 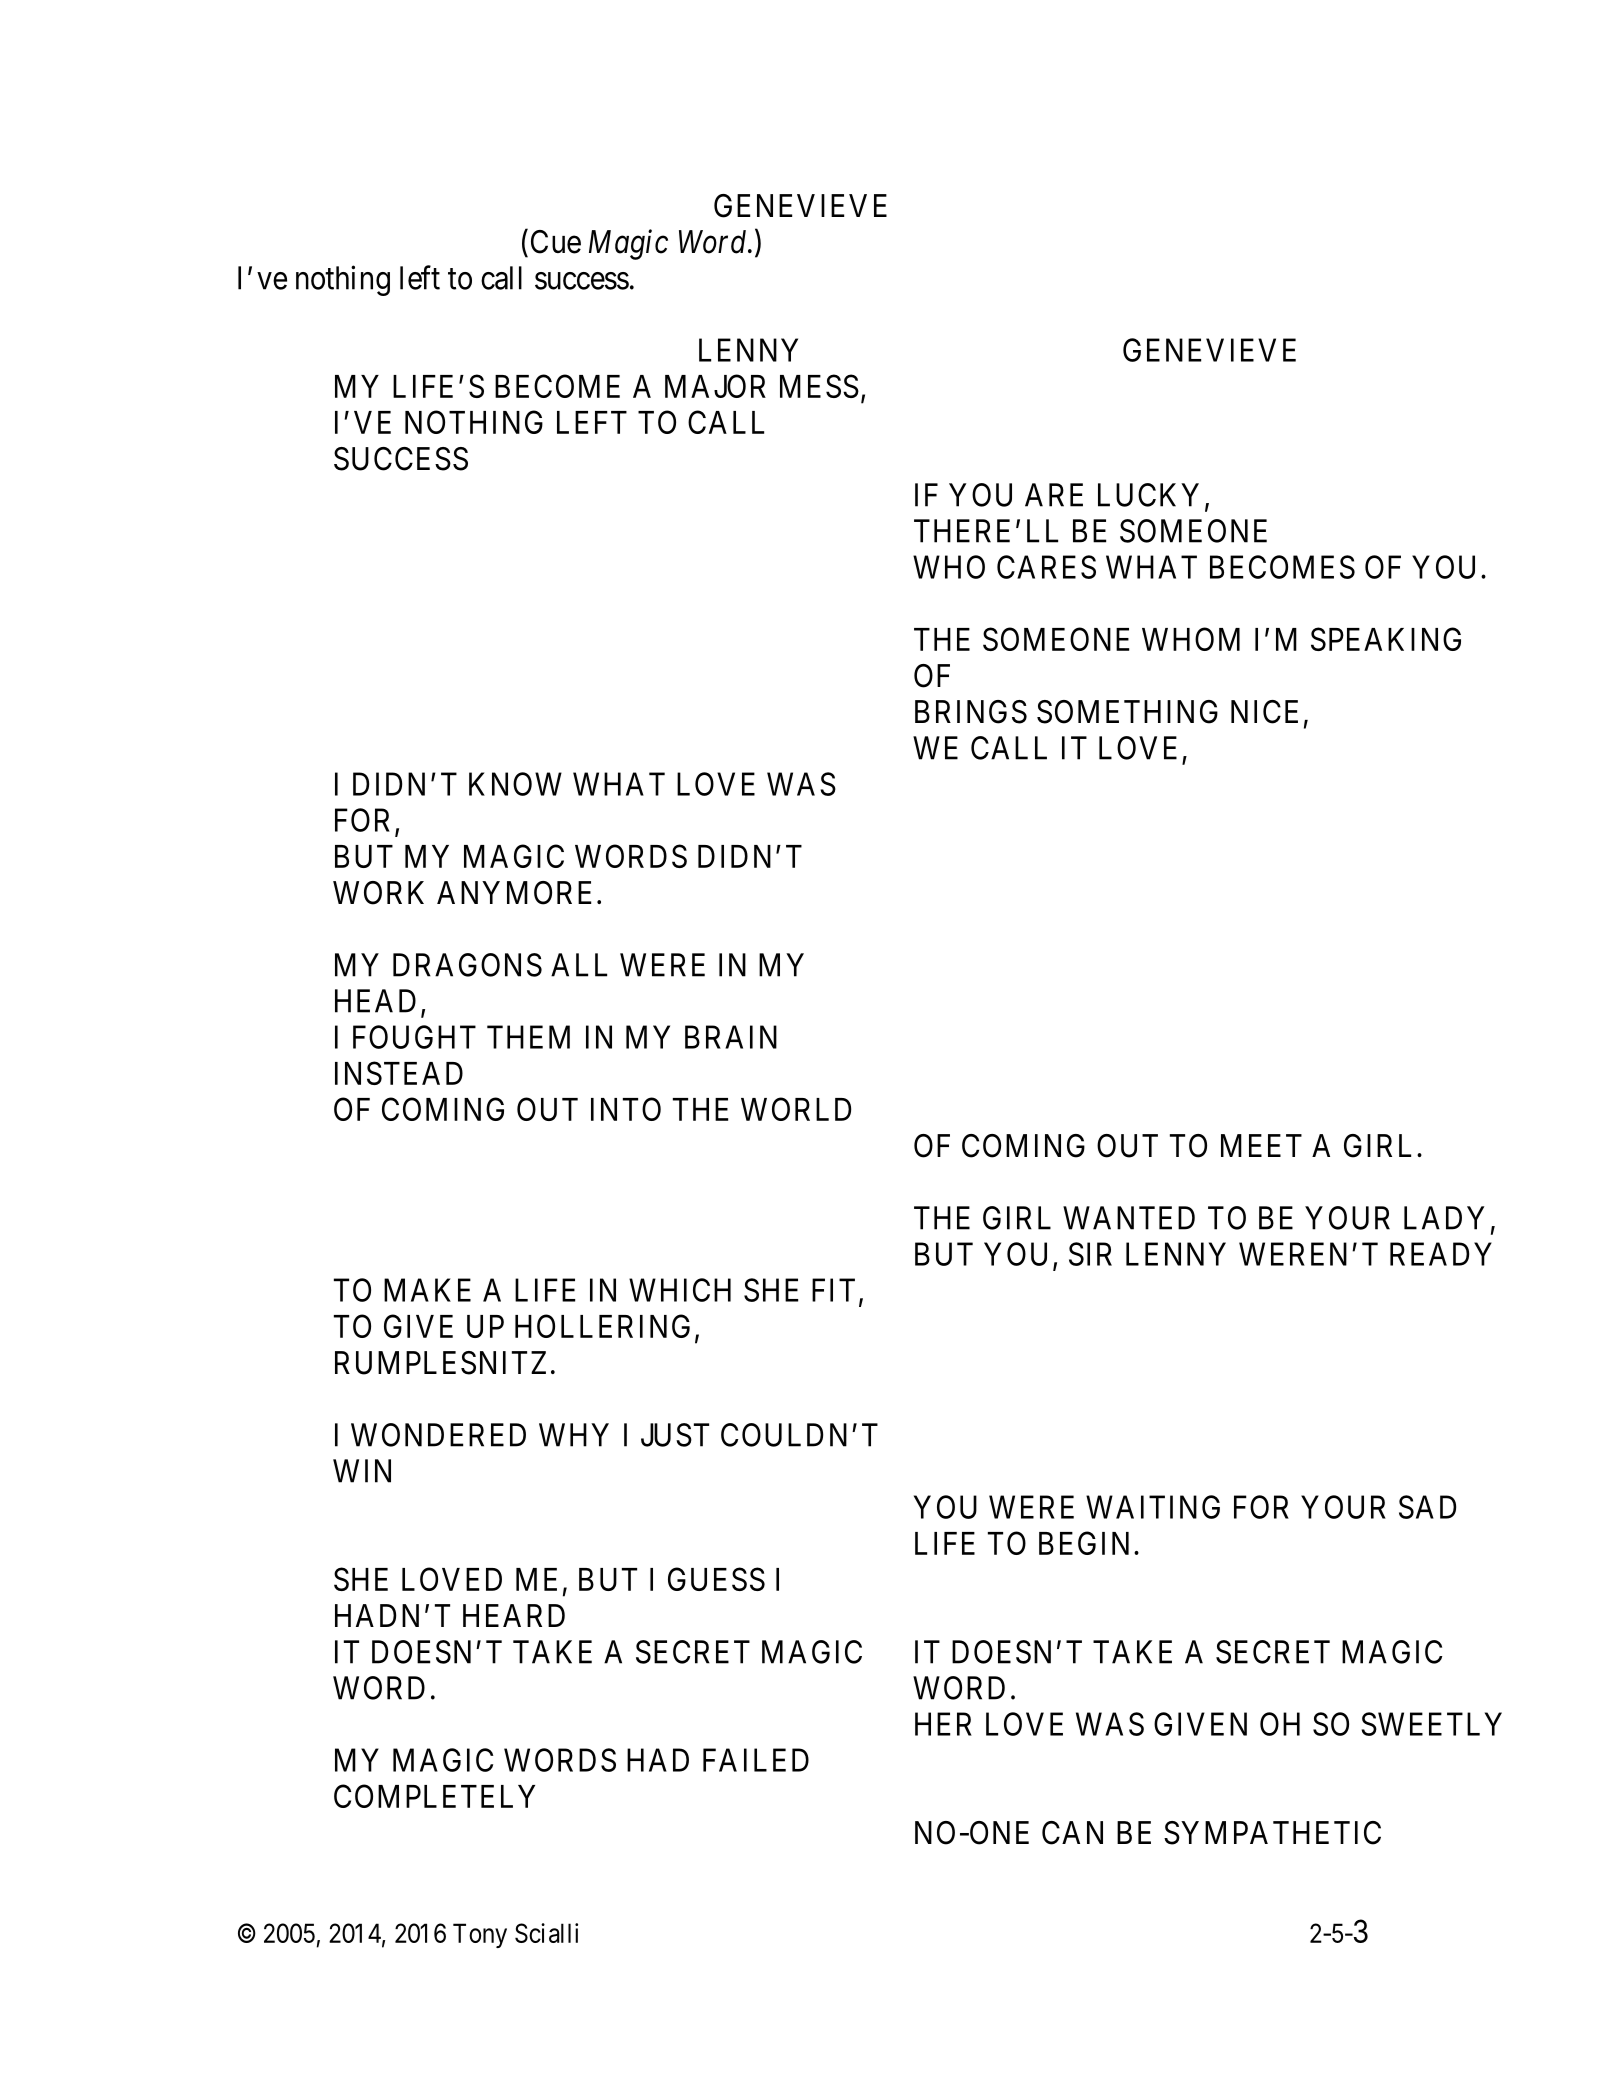 What do you see at coordinates (1441, 1254) in the screenshot?
I see `READY` at bounding box center [1441, 1254].
